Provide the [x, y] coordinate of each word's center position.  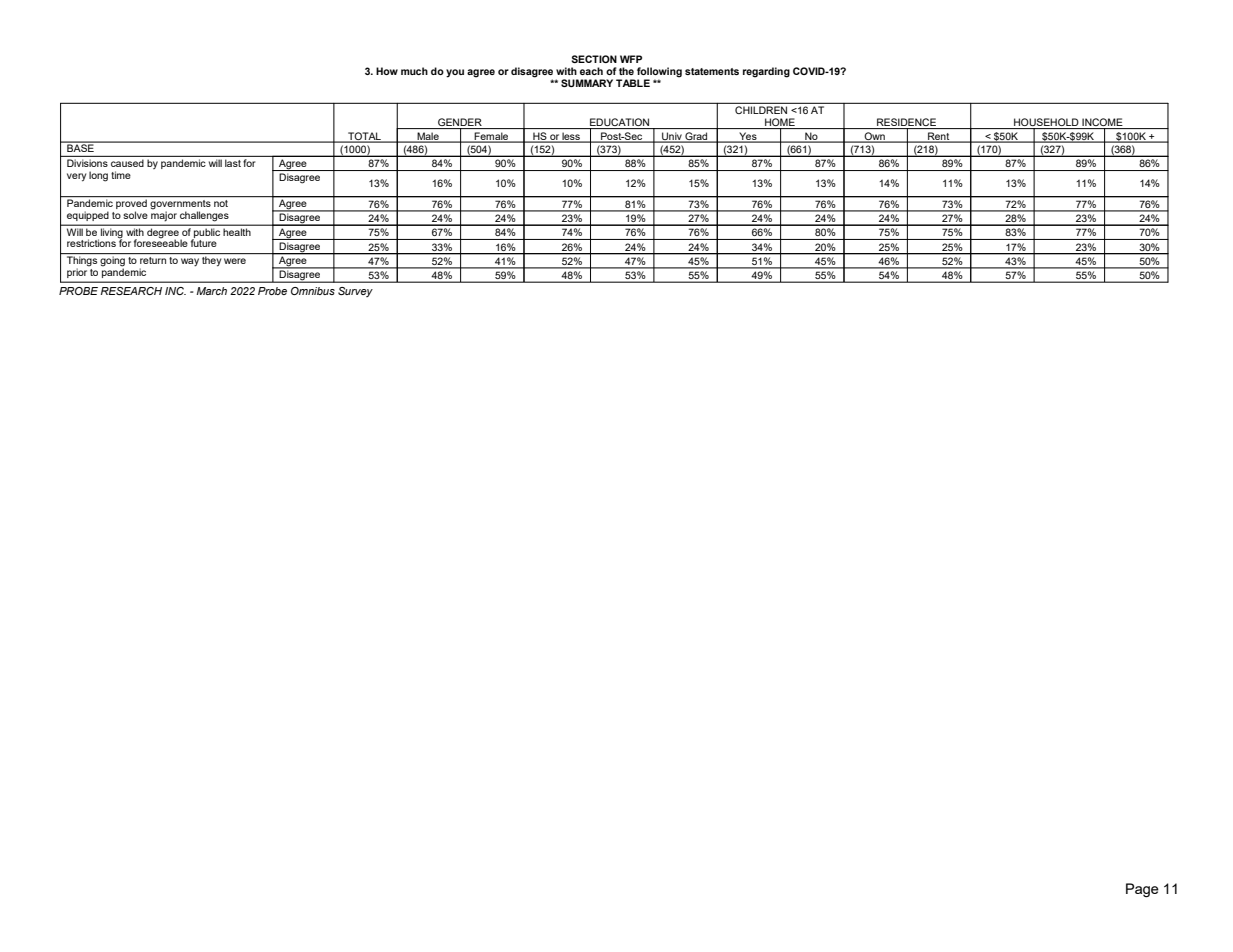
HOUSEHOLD [1046, 123]
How [387, 71]
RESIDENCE [907, 123]
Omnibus [313, 291]
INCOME [1102, 123]
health [237, 232]
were [235, 261]
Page [1142, 890]
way [190, 262]
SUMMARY [587, 83]
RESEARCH [131, 291]
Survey [355, 292]
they [211, 261]
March [211, 291]
